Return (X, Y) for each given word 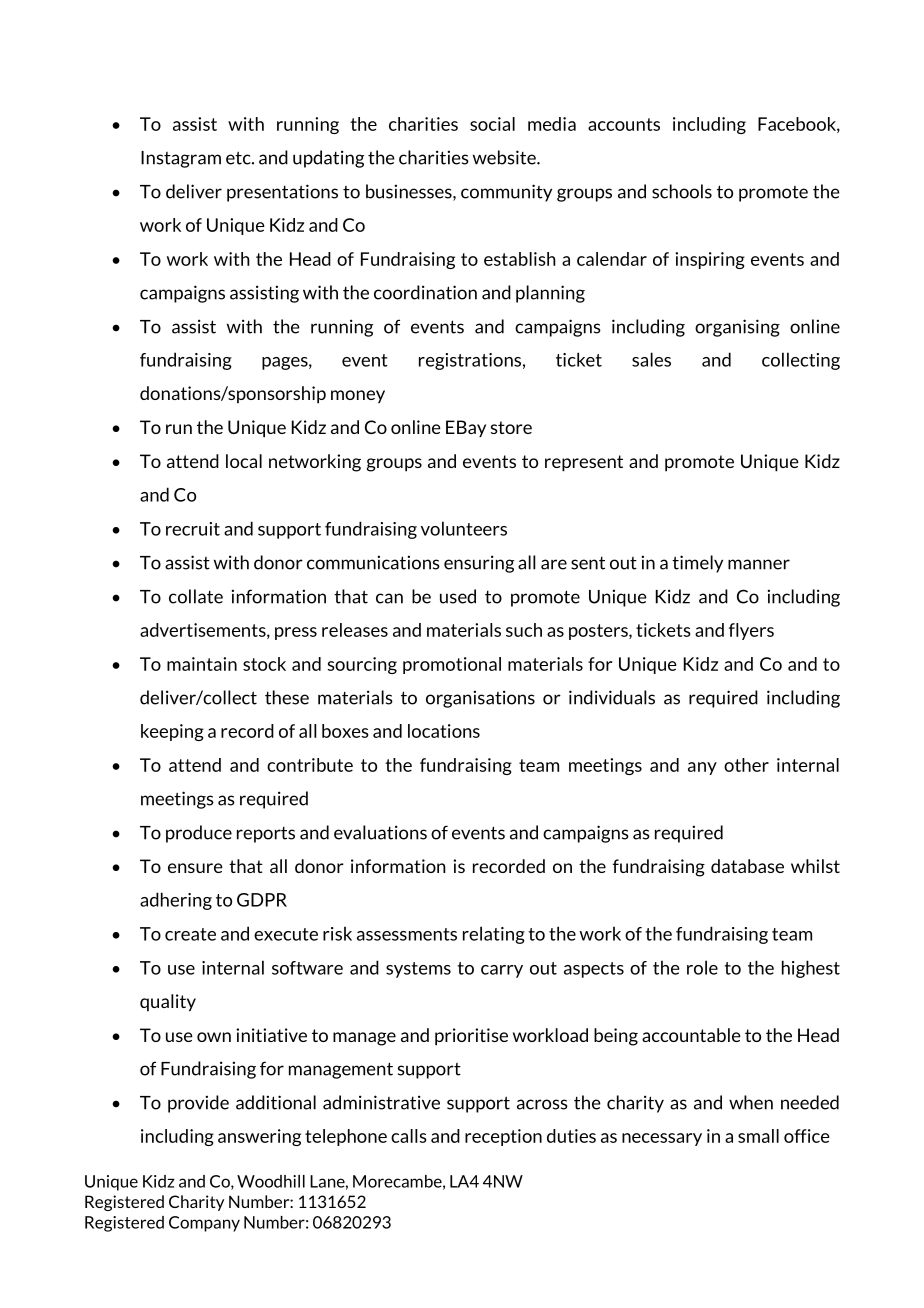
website (505, 157)
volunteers (464, 528)
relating (494, 935)
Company (204, 1224)
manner (759, 564)
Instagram (181, 159)
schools (682, 191)
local (244, 461)
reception (503, 1137)
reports (266, 834)
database (747, 866)
